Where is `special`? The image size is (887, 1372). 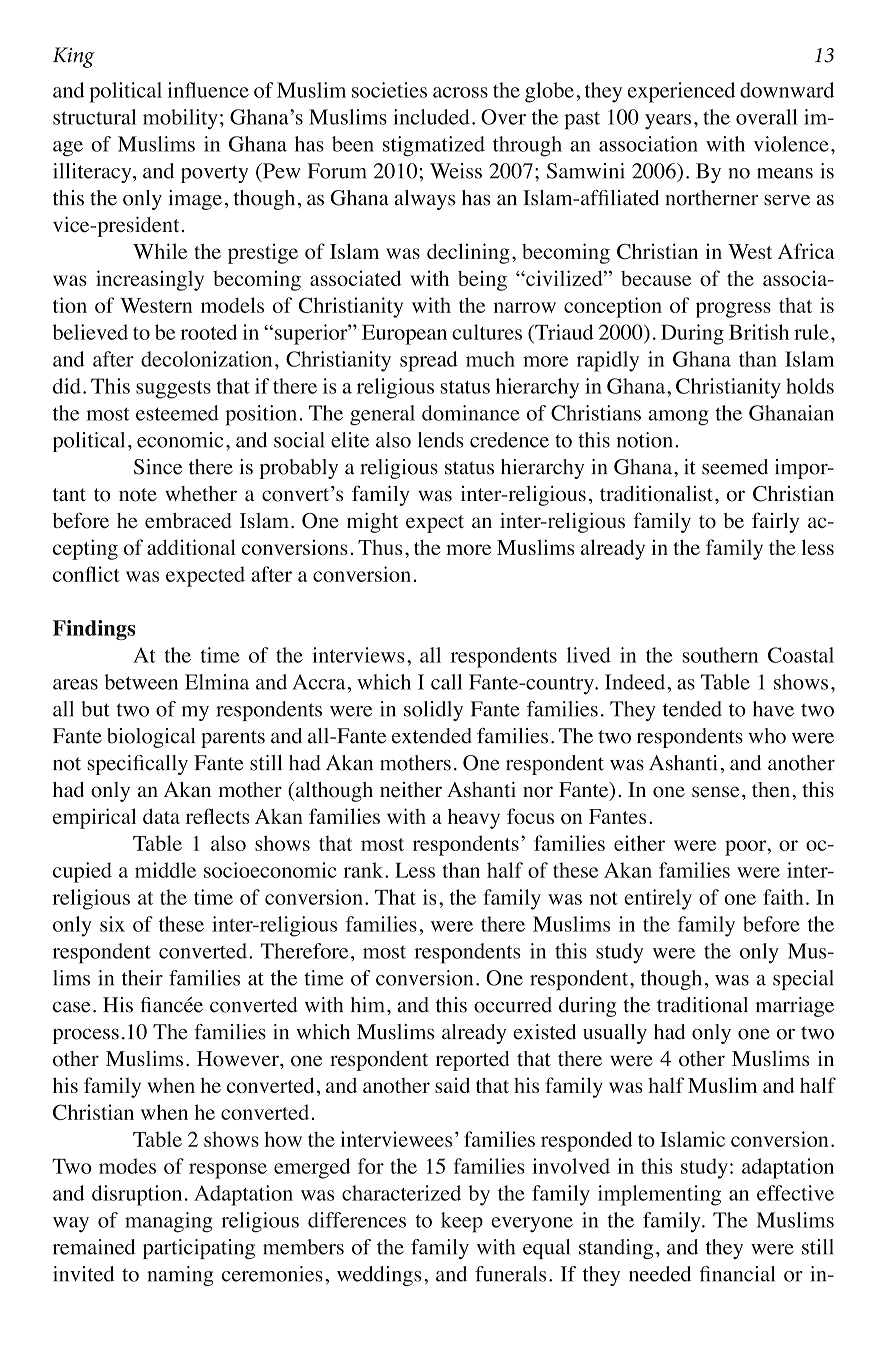 special is located at coordinates (803, 980).
